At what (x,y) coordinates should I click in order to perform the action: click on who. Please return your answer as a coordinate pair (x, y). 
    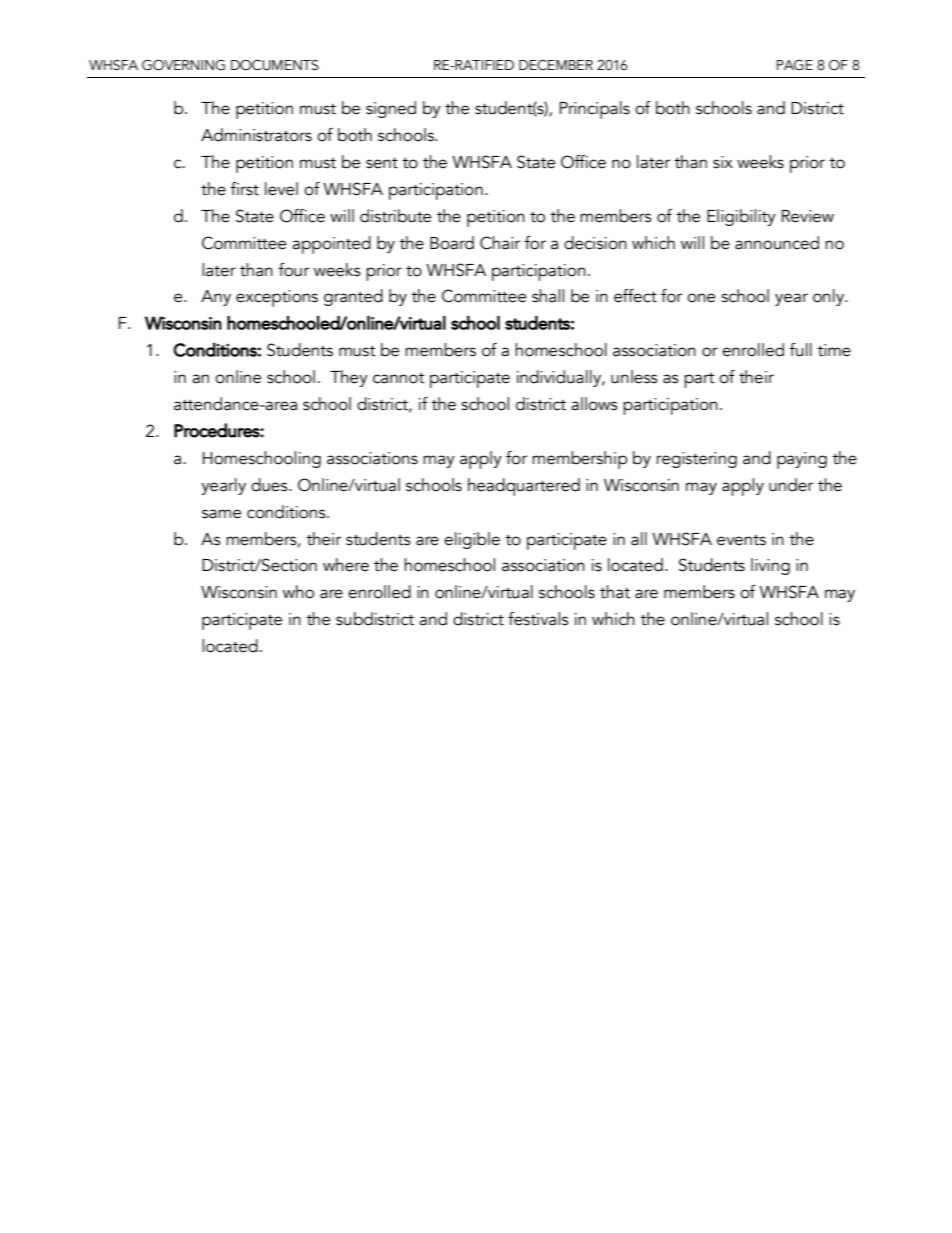
    Looking at the image, I should click on (298, 592).
